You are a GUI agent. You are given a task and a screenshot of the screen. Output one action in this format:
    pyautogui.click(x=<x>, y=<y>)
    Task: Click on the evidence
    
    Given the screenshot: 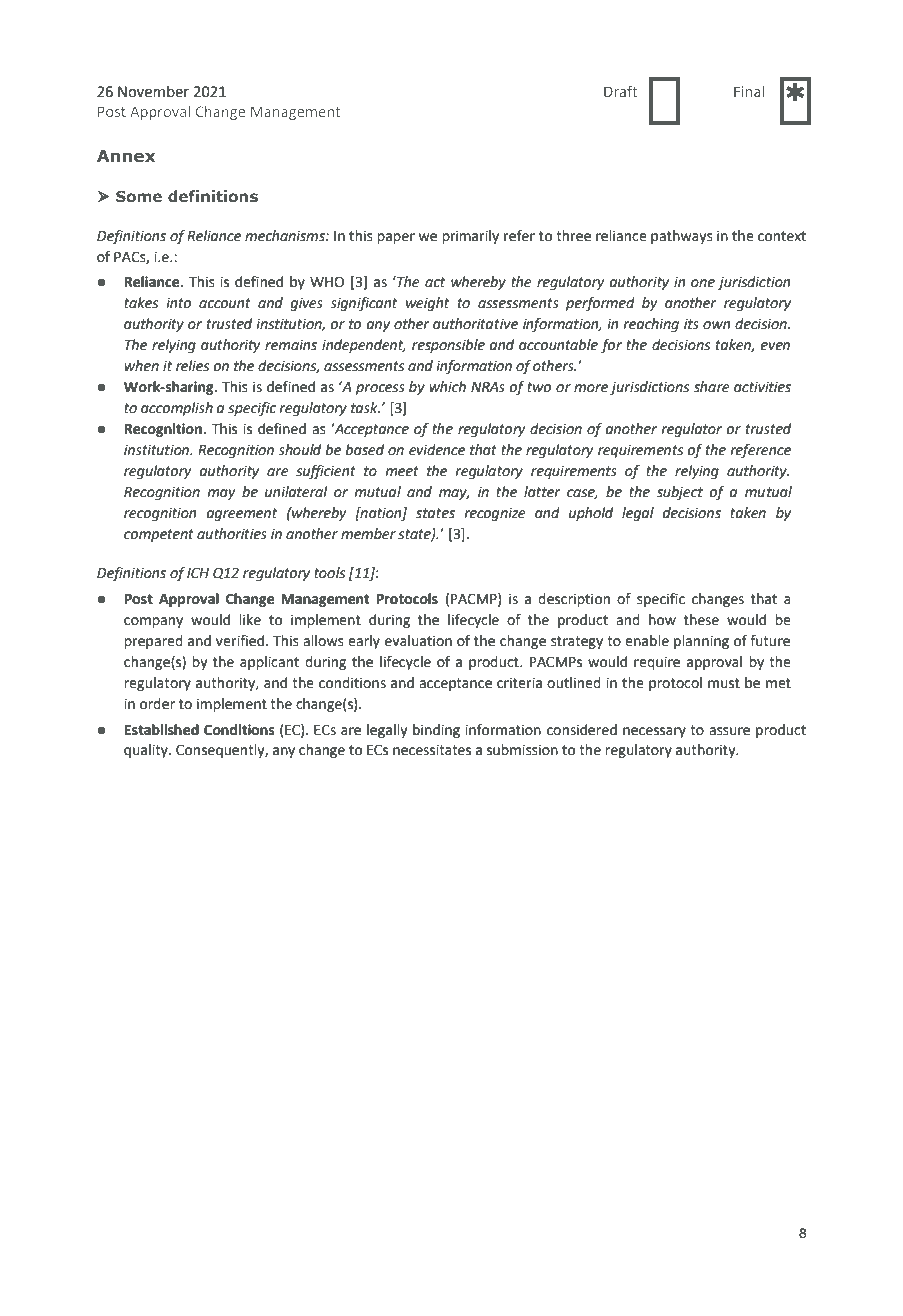 What is the action you would take?
    pyautogui.click(x=437, y=450)
